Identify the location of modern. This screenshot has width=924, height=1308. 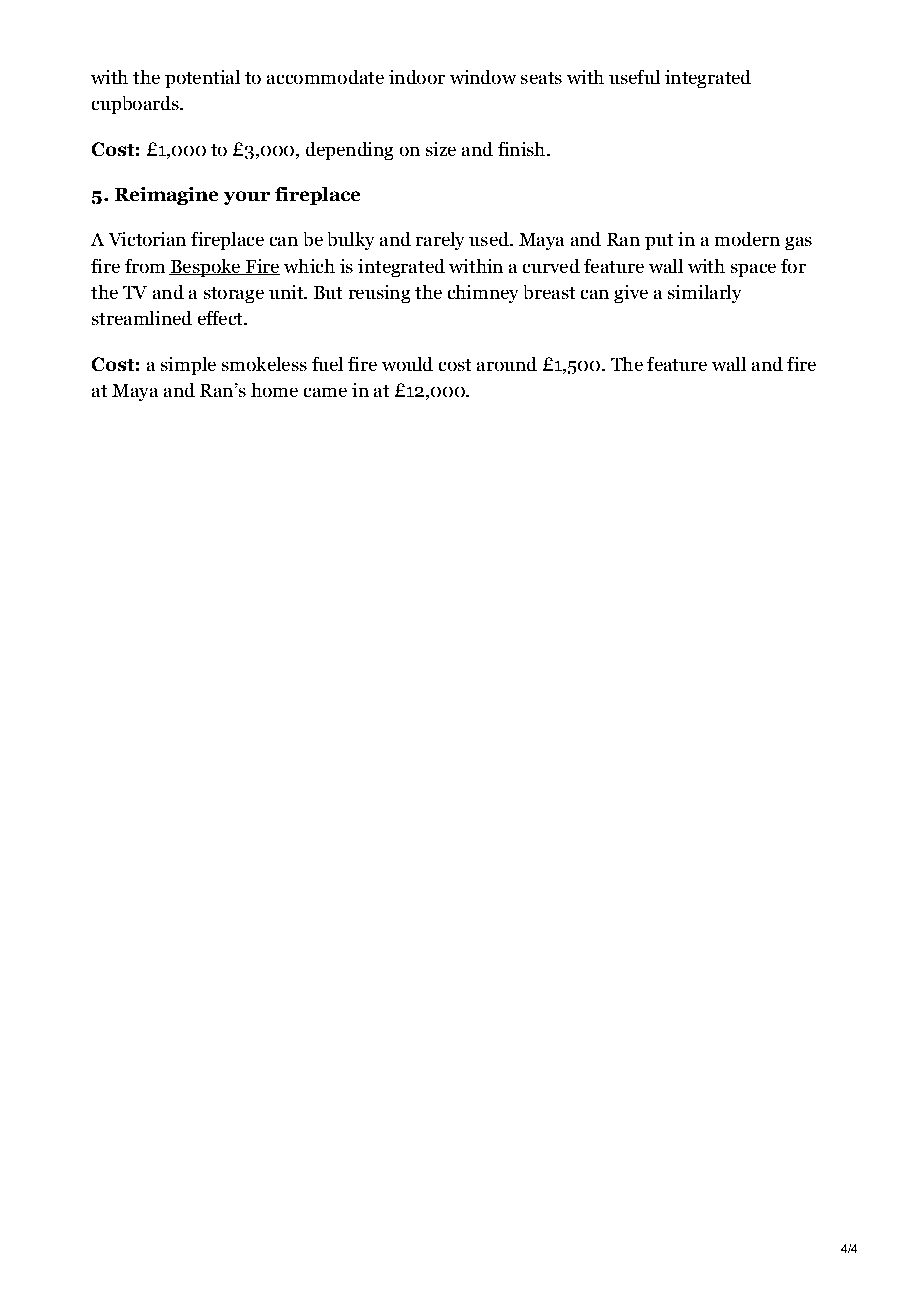
(747, 239).
